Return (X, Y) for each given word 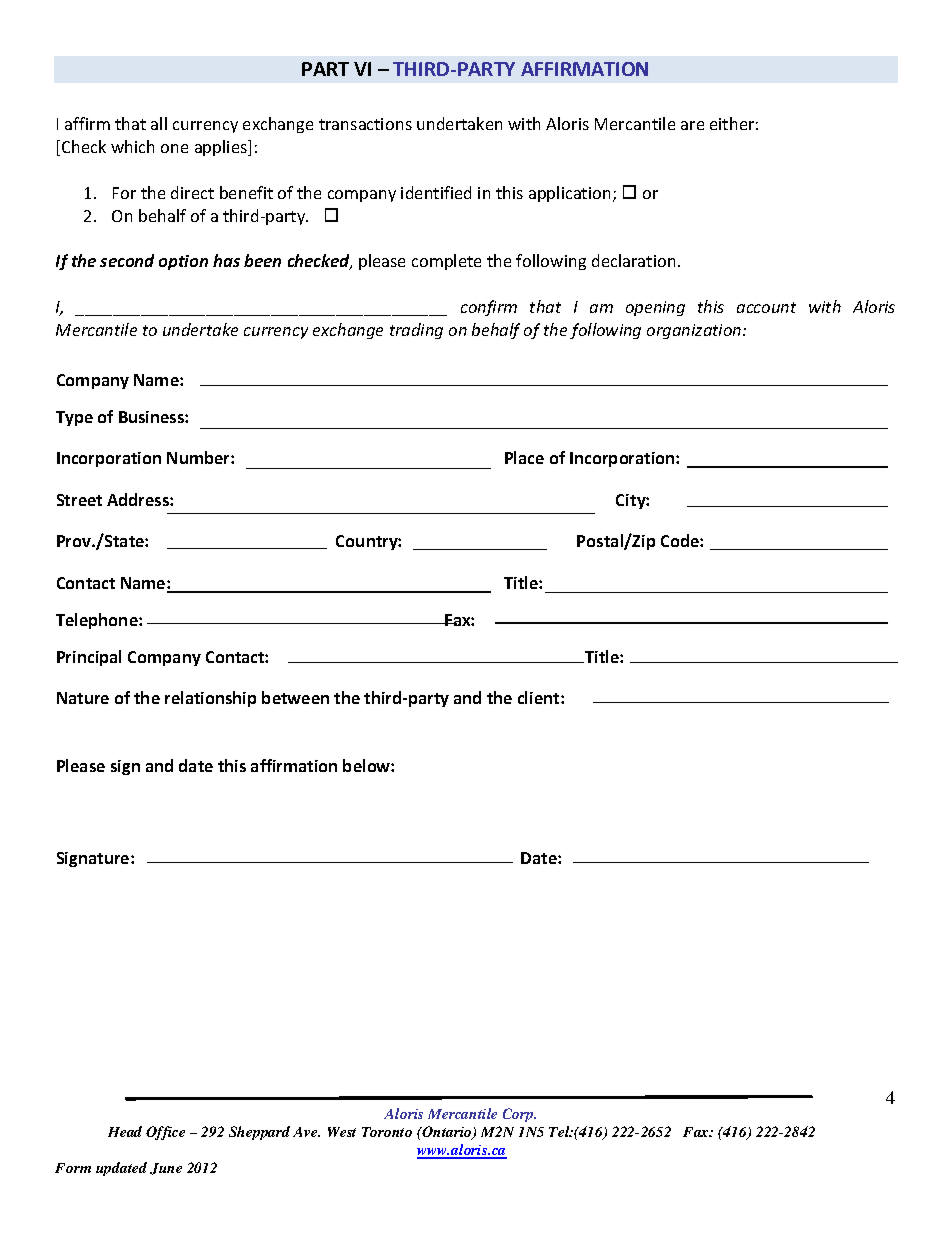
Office (165, 1133)
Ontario (447, 1133)
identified (436, 192)
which (132, 146)
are (692, 125)
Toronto (387, 1132)
